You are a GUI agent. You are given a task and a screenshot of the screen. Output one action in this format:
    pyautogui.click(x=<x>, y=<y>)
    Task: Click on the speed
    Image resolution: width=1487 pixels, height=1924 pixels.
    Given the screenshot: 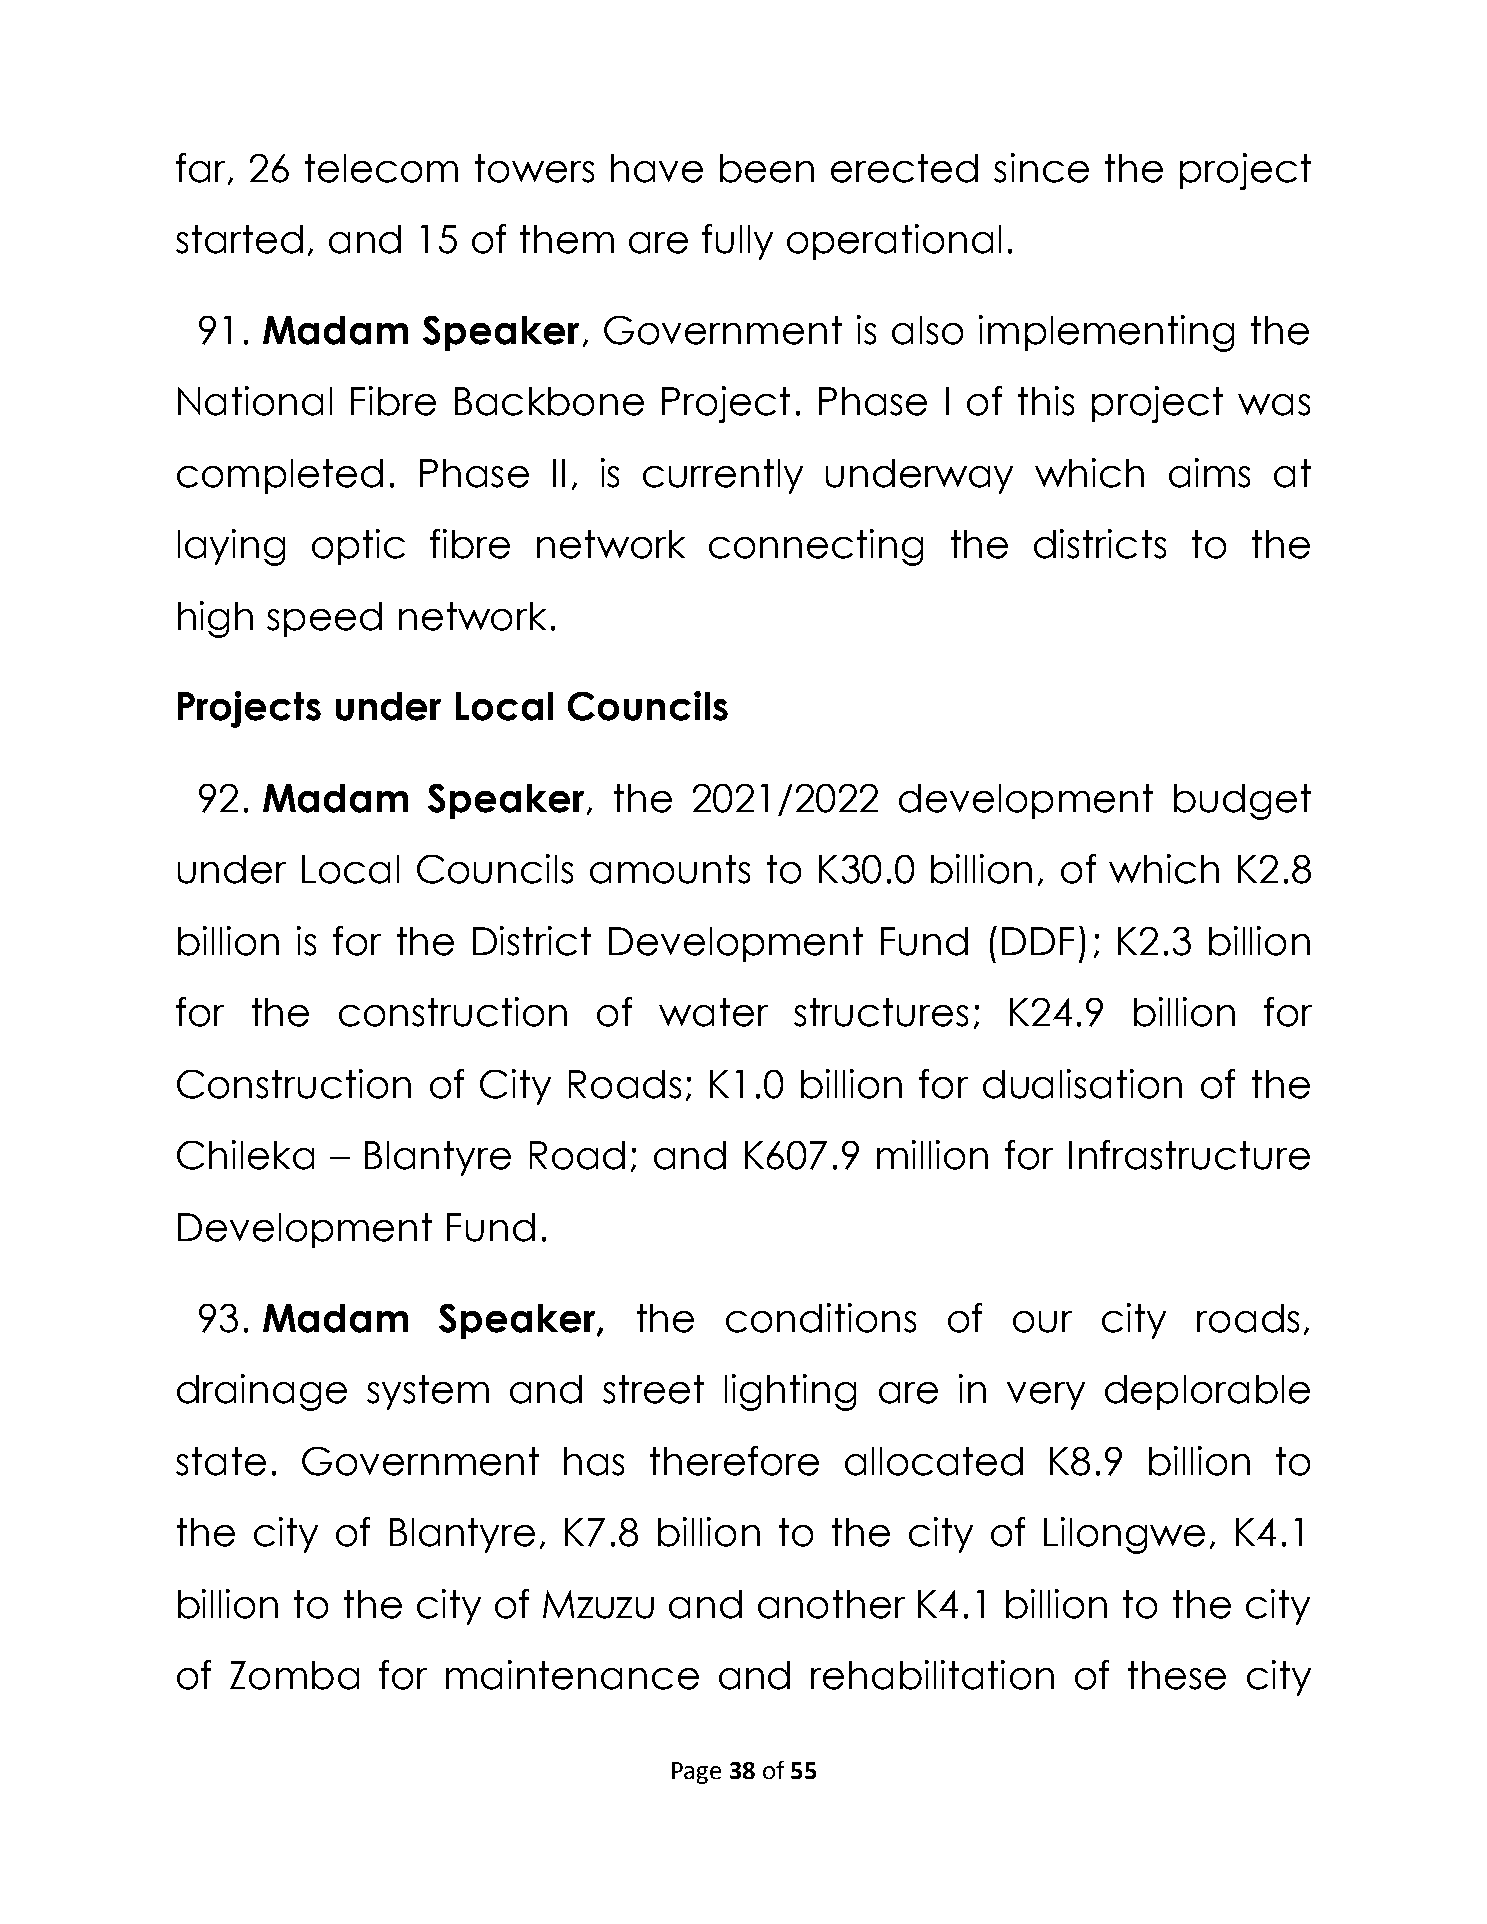 What is the action you would take?
    pyautogui.click(x=324, y=619)
